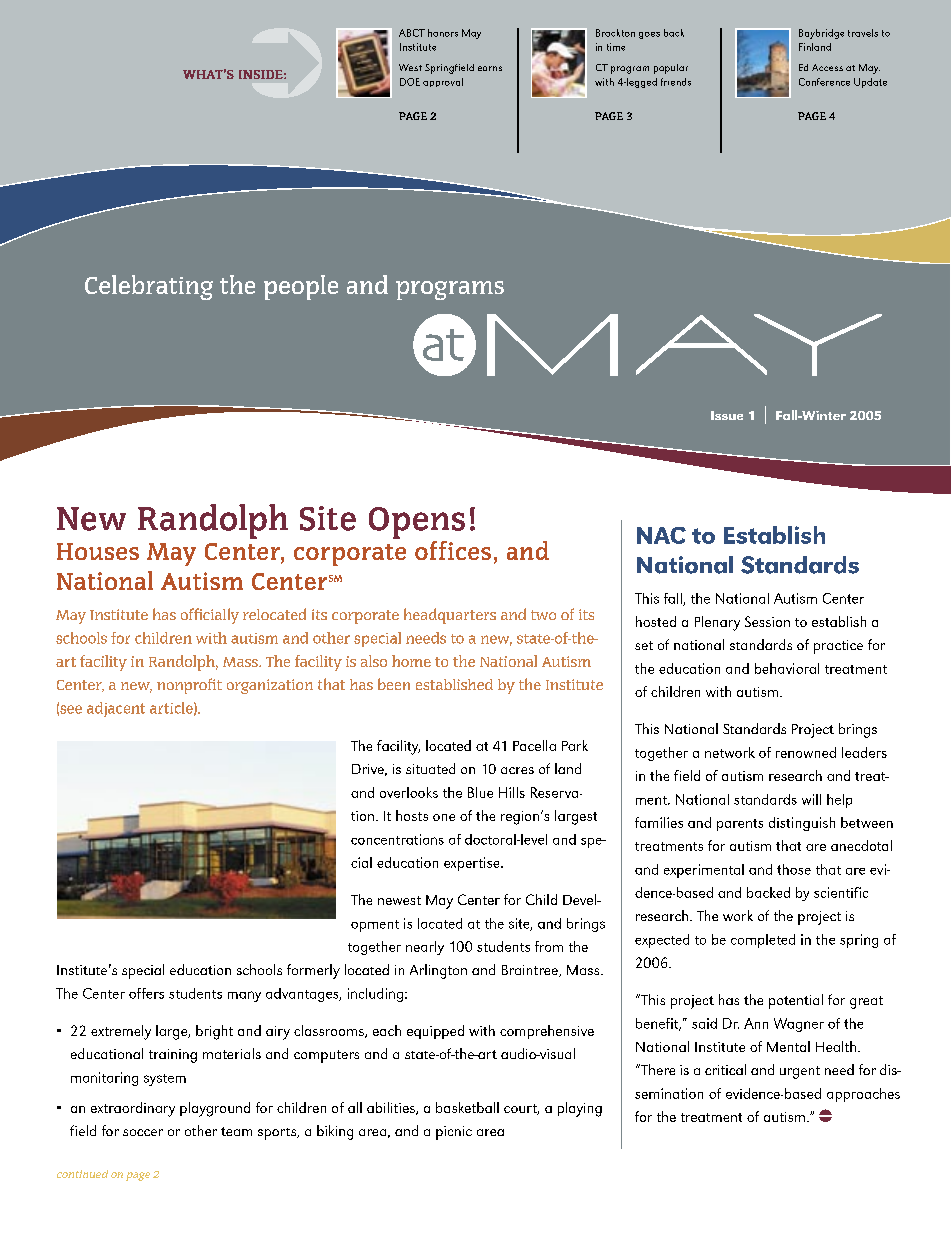  I want to click on playground, so click(215, 1109).
